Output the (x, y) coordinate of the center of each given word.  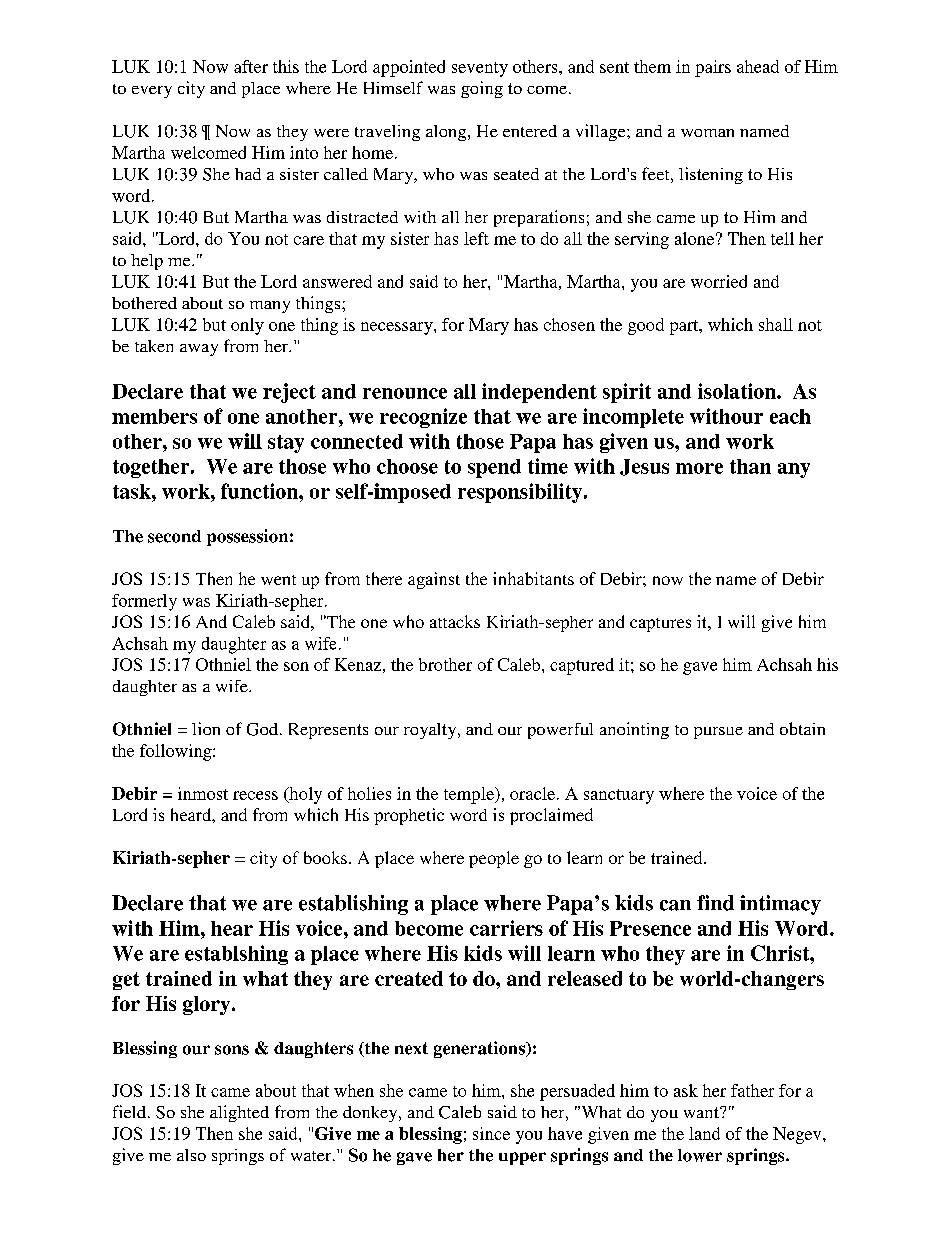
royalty (431, 731)
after (251, 66)
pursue (718, 733)
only (247, 326)
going (482, 89)
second (174, 536)
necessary (398, 328)
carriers (506, 928)
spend (494, 468)
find (715, 903)
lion (206, 728)
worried (719, 281)
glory (208, 1005)
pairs (713, 68)
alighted (239, 1113)
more (699, 468)
